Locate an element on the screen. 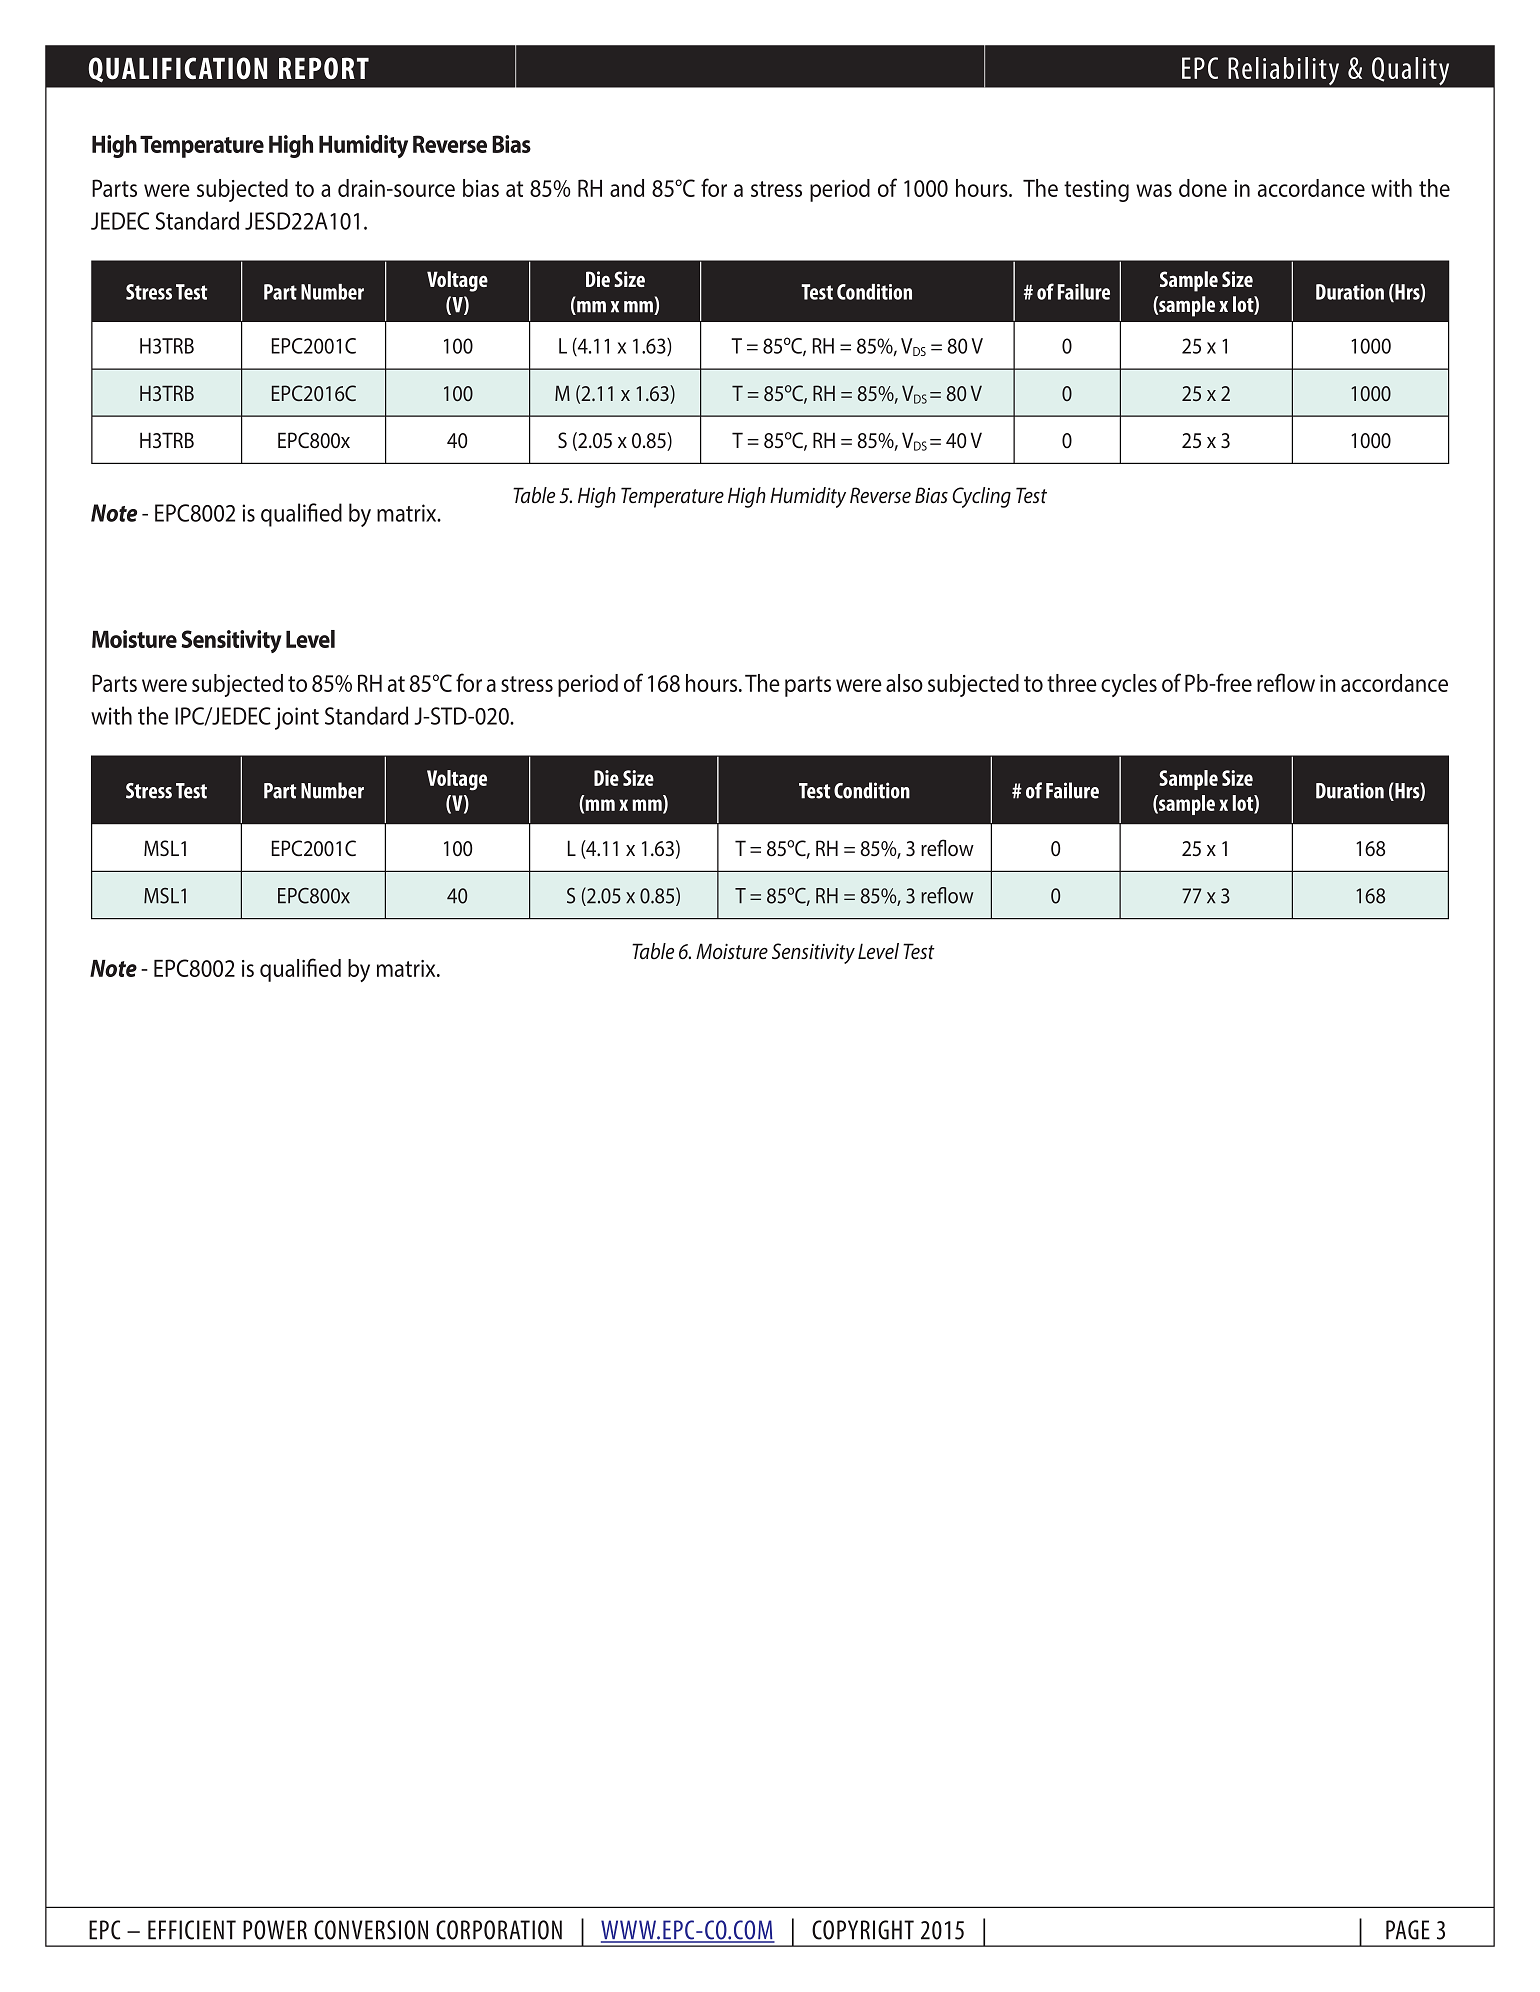 Image resolution: width=1540 pixels, height=1992 pixels. also is located at coordinates (904, 683).
